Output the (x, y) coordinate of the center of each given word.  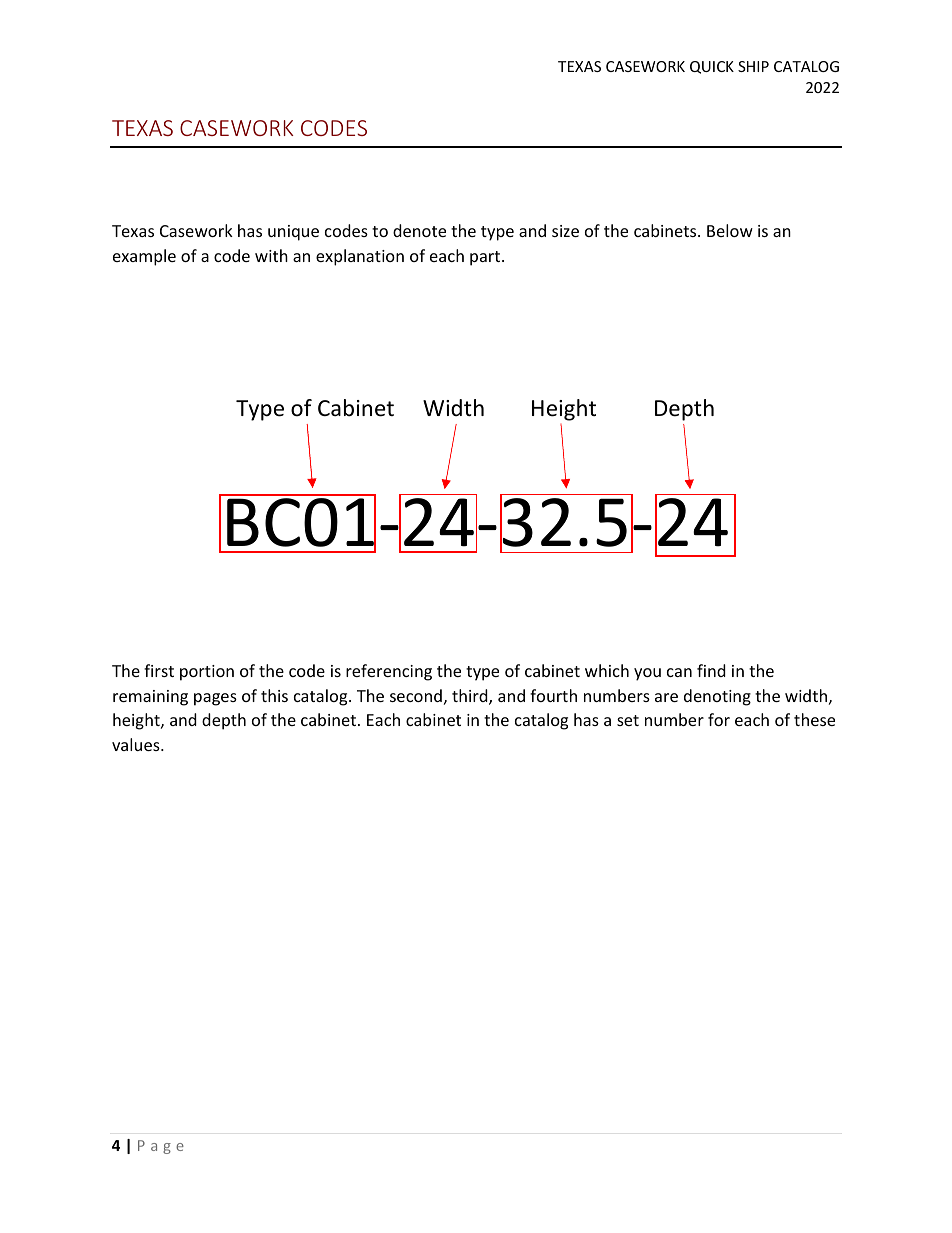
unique (293, 233)
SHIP (753, 66)
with (271, 255)
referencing (389, 672)
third (471, 697)
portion (207, 673)
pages (215, 699)
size (565, 231)
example (144, 257)
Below (730, 230)
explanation (360, 257)
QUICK (712, 67)
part (486, 258)
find (711, 670)
